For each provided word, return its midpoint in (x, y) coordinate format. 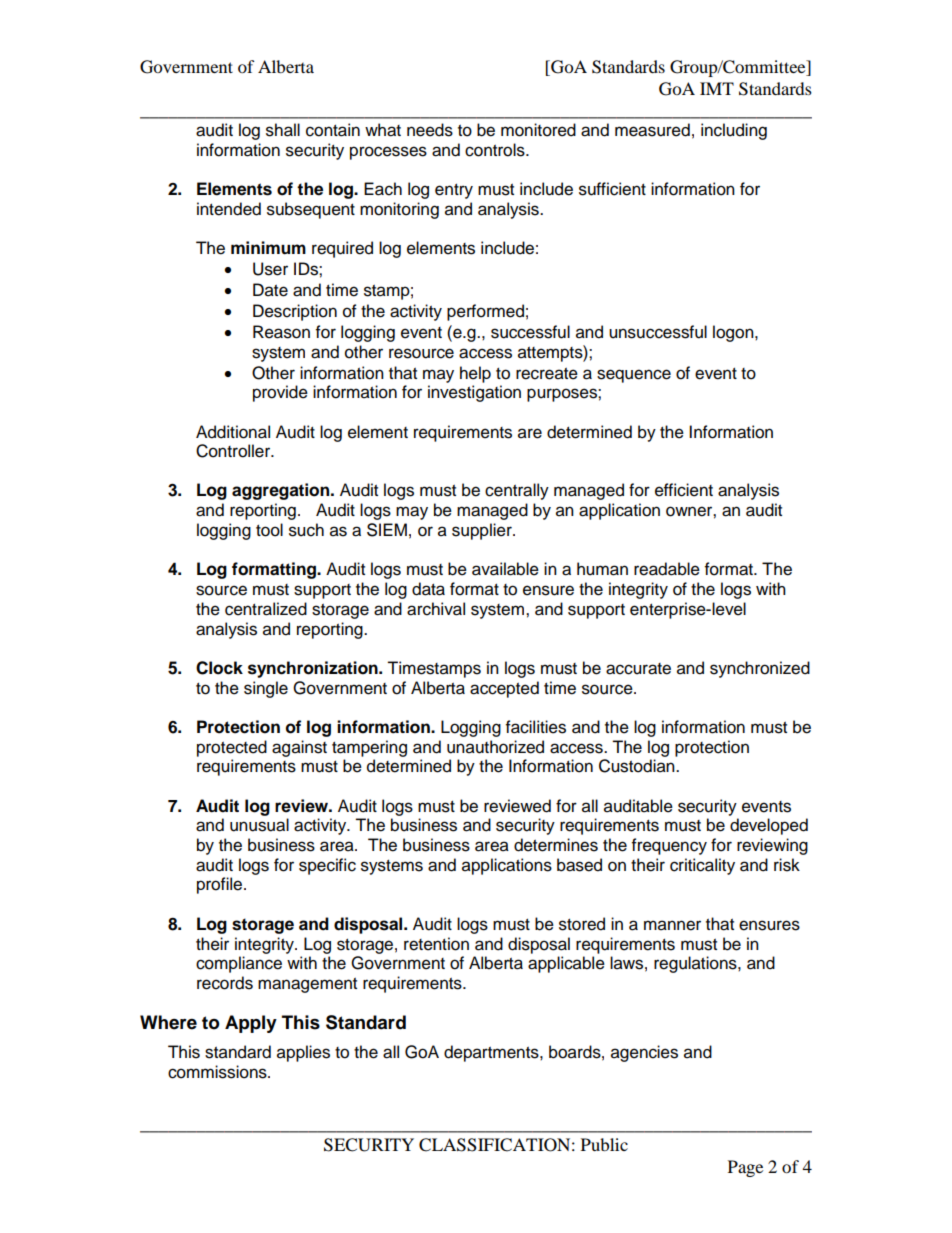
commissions (218, 1072)
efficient (684, 490)
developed (769, 826)
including (734, 131)
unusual (259, 825)
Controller (234, 451)
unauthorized (495, 747)
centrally (517, 491)
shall (283, 130)
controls (496, 150)
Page (745, 1168)
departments (492, 1053)
